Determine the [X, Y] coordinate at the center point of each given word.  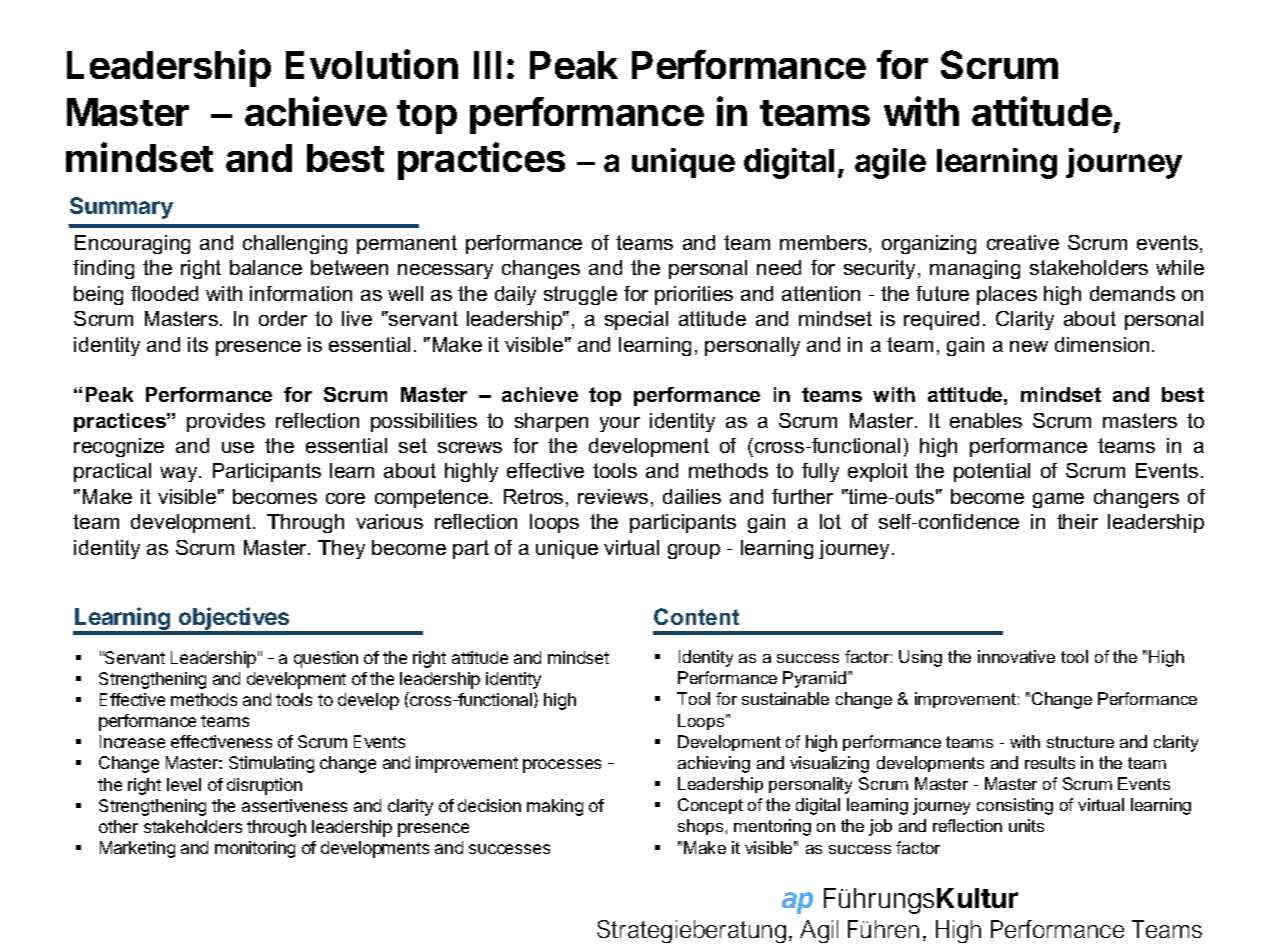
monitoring [255, 849]
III [487, 65]
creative [1023, 242]
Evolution [372, 64]
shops [700, 827]
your [620, 424]
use [238, 447]
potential [992, 472]
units [1026, 825]
